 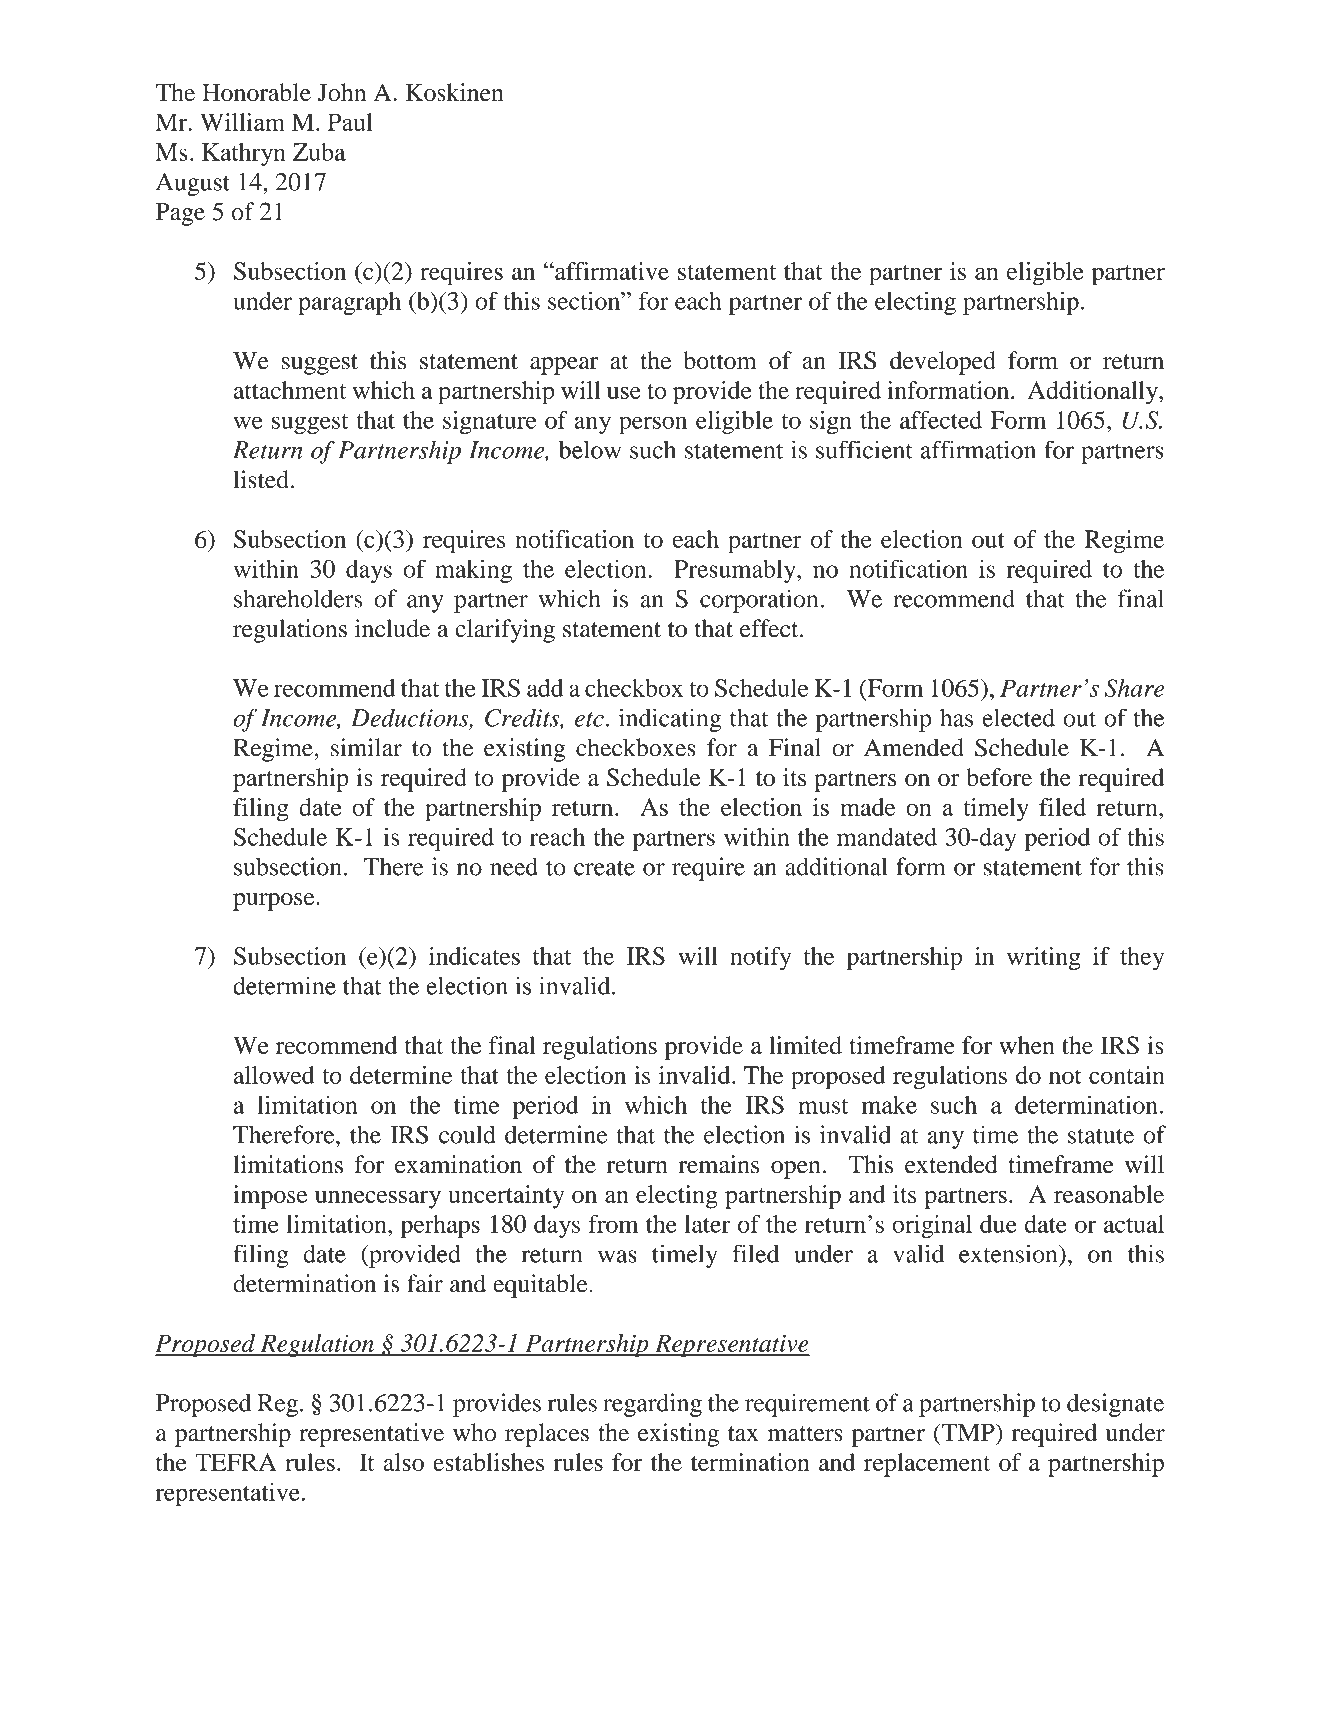 I want to click on regarding, so click(x=652, y=1405).
